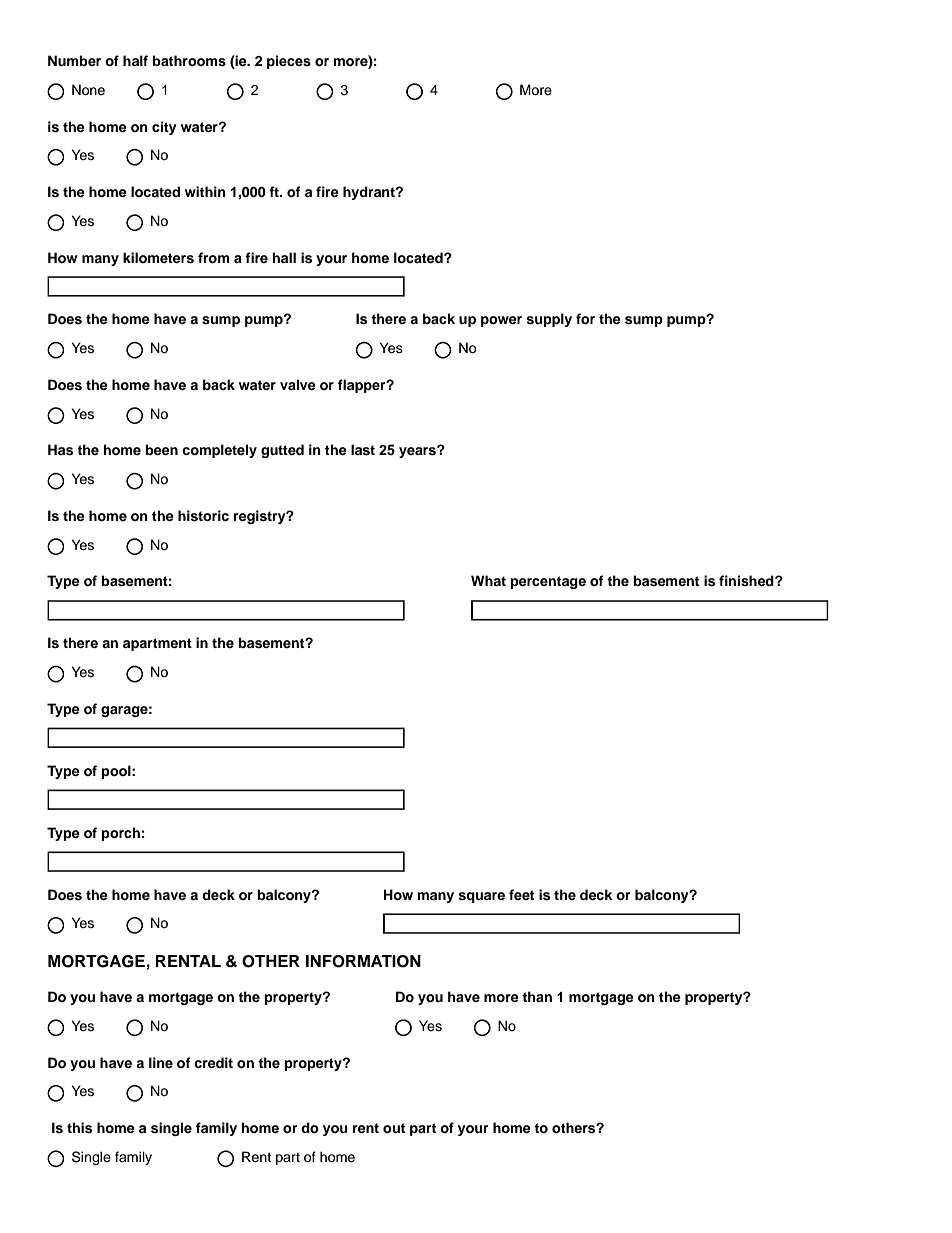  What do you see at coordinates (418, 452) in the page?
I see `years` at bounding box center [418, 452].
